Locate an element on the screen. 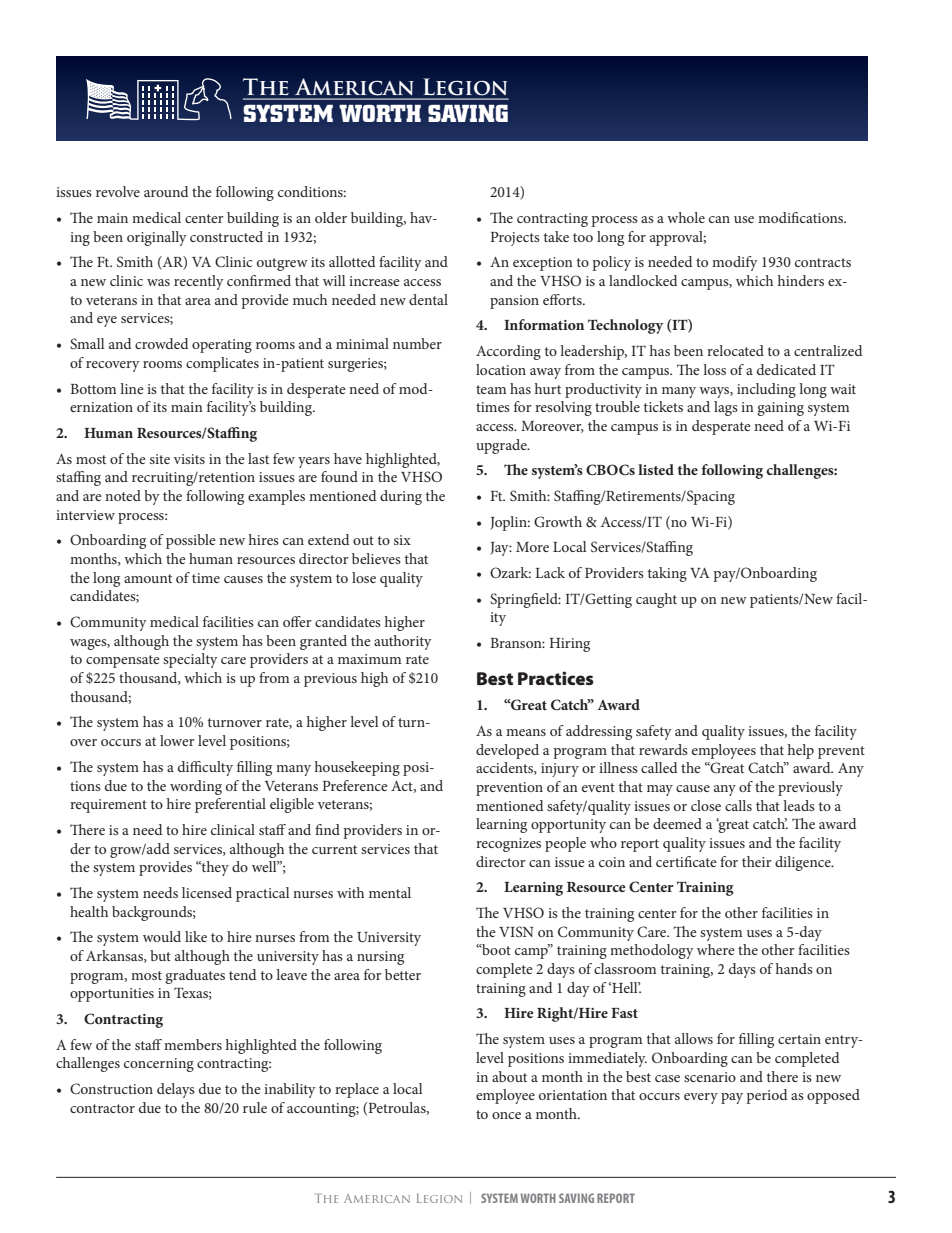 The width and height of the screenshot is (952, 1233). Projects is located at coordinates (515, 239).
